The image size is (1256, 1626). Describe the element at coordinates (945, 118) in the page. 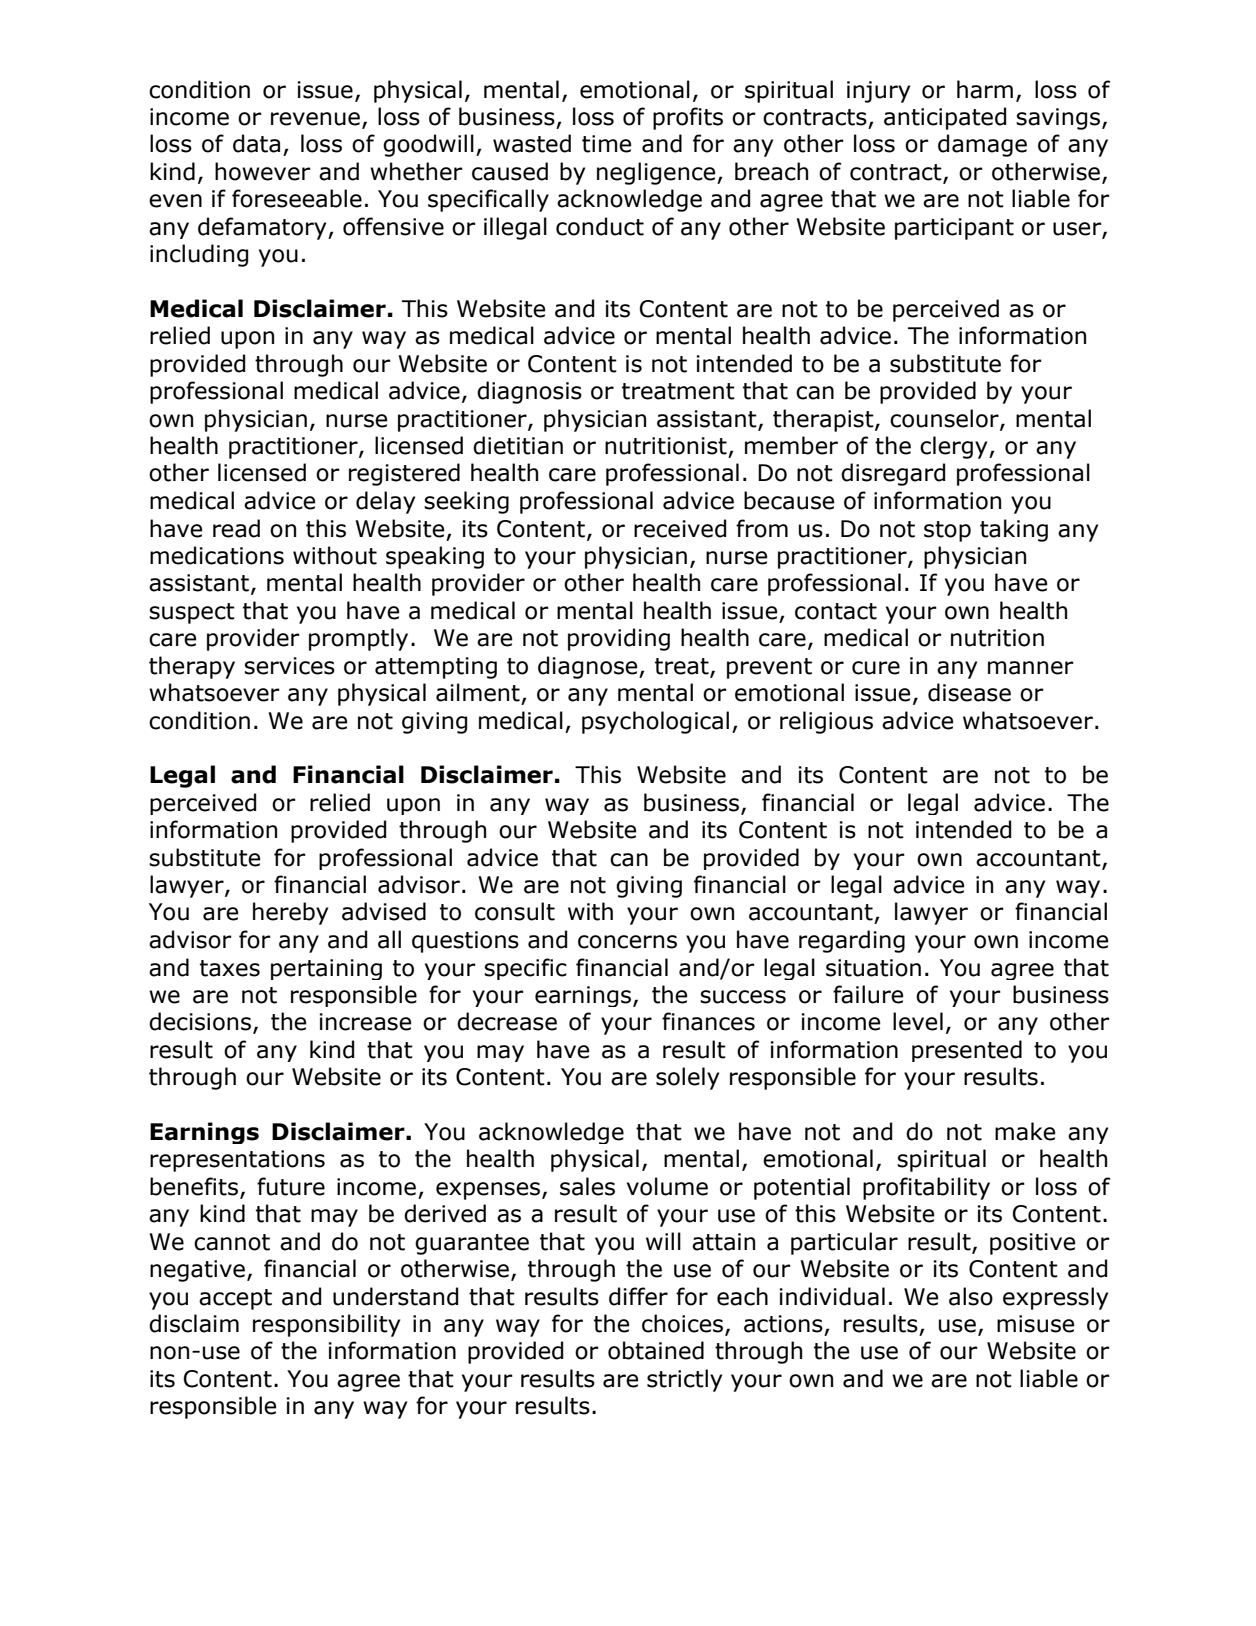

I see `anticipated` at that location.
